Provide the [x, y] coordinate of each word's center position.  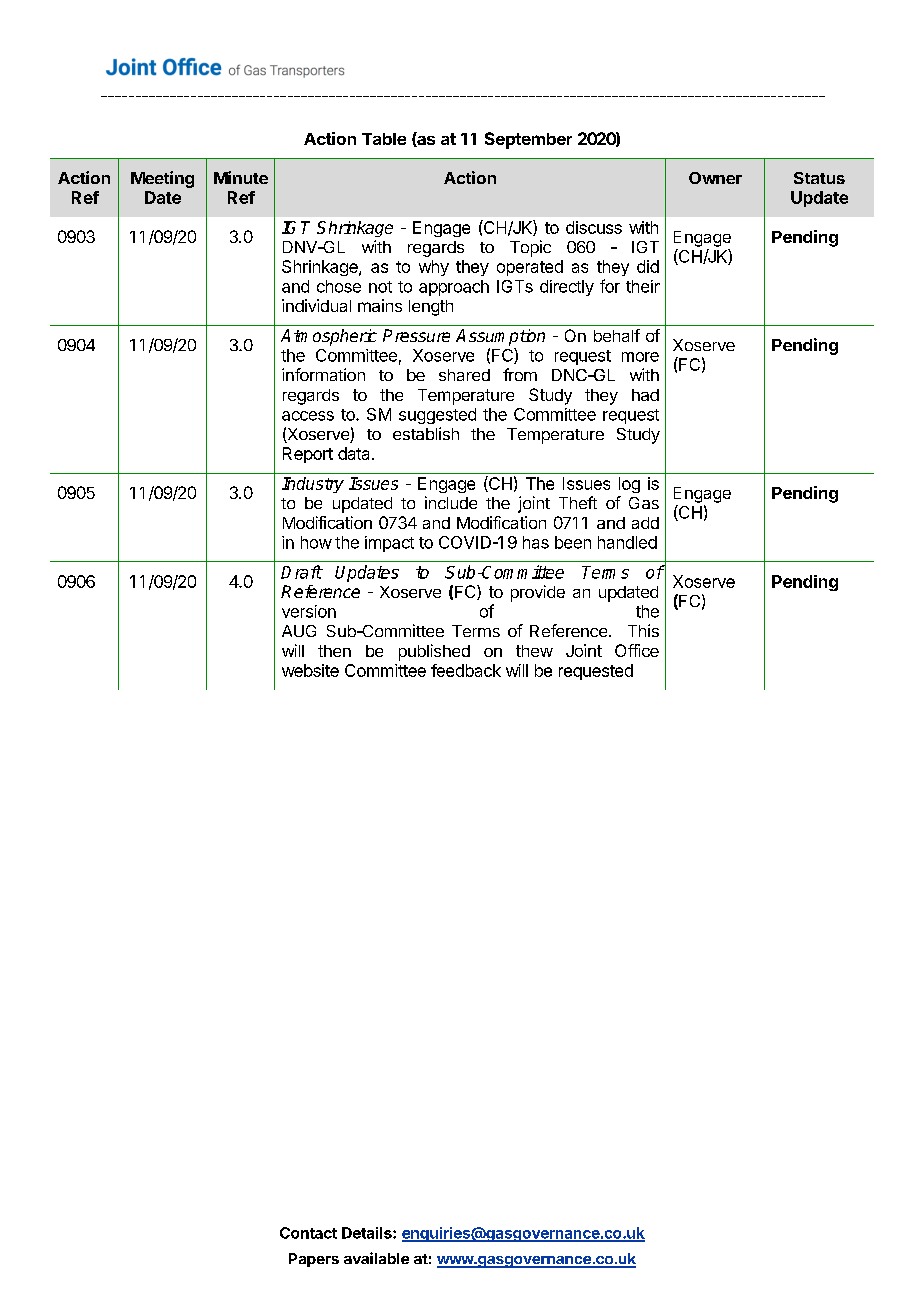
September [528, 140]
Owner [715, 178]
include [451, 502]
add [645, 523]
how [316, 542]
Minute [241, 177]
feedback [466, 670]
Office [637, 650]
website [310, 670]
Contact [308, 1233]
